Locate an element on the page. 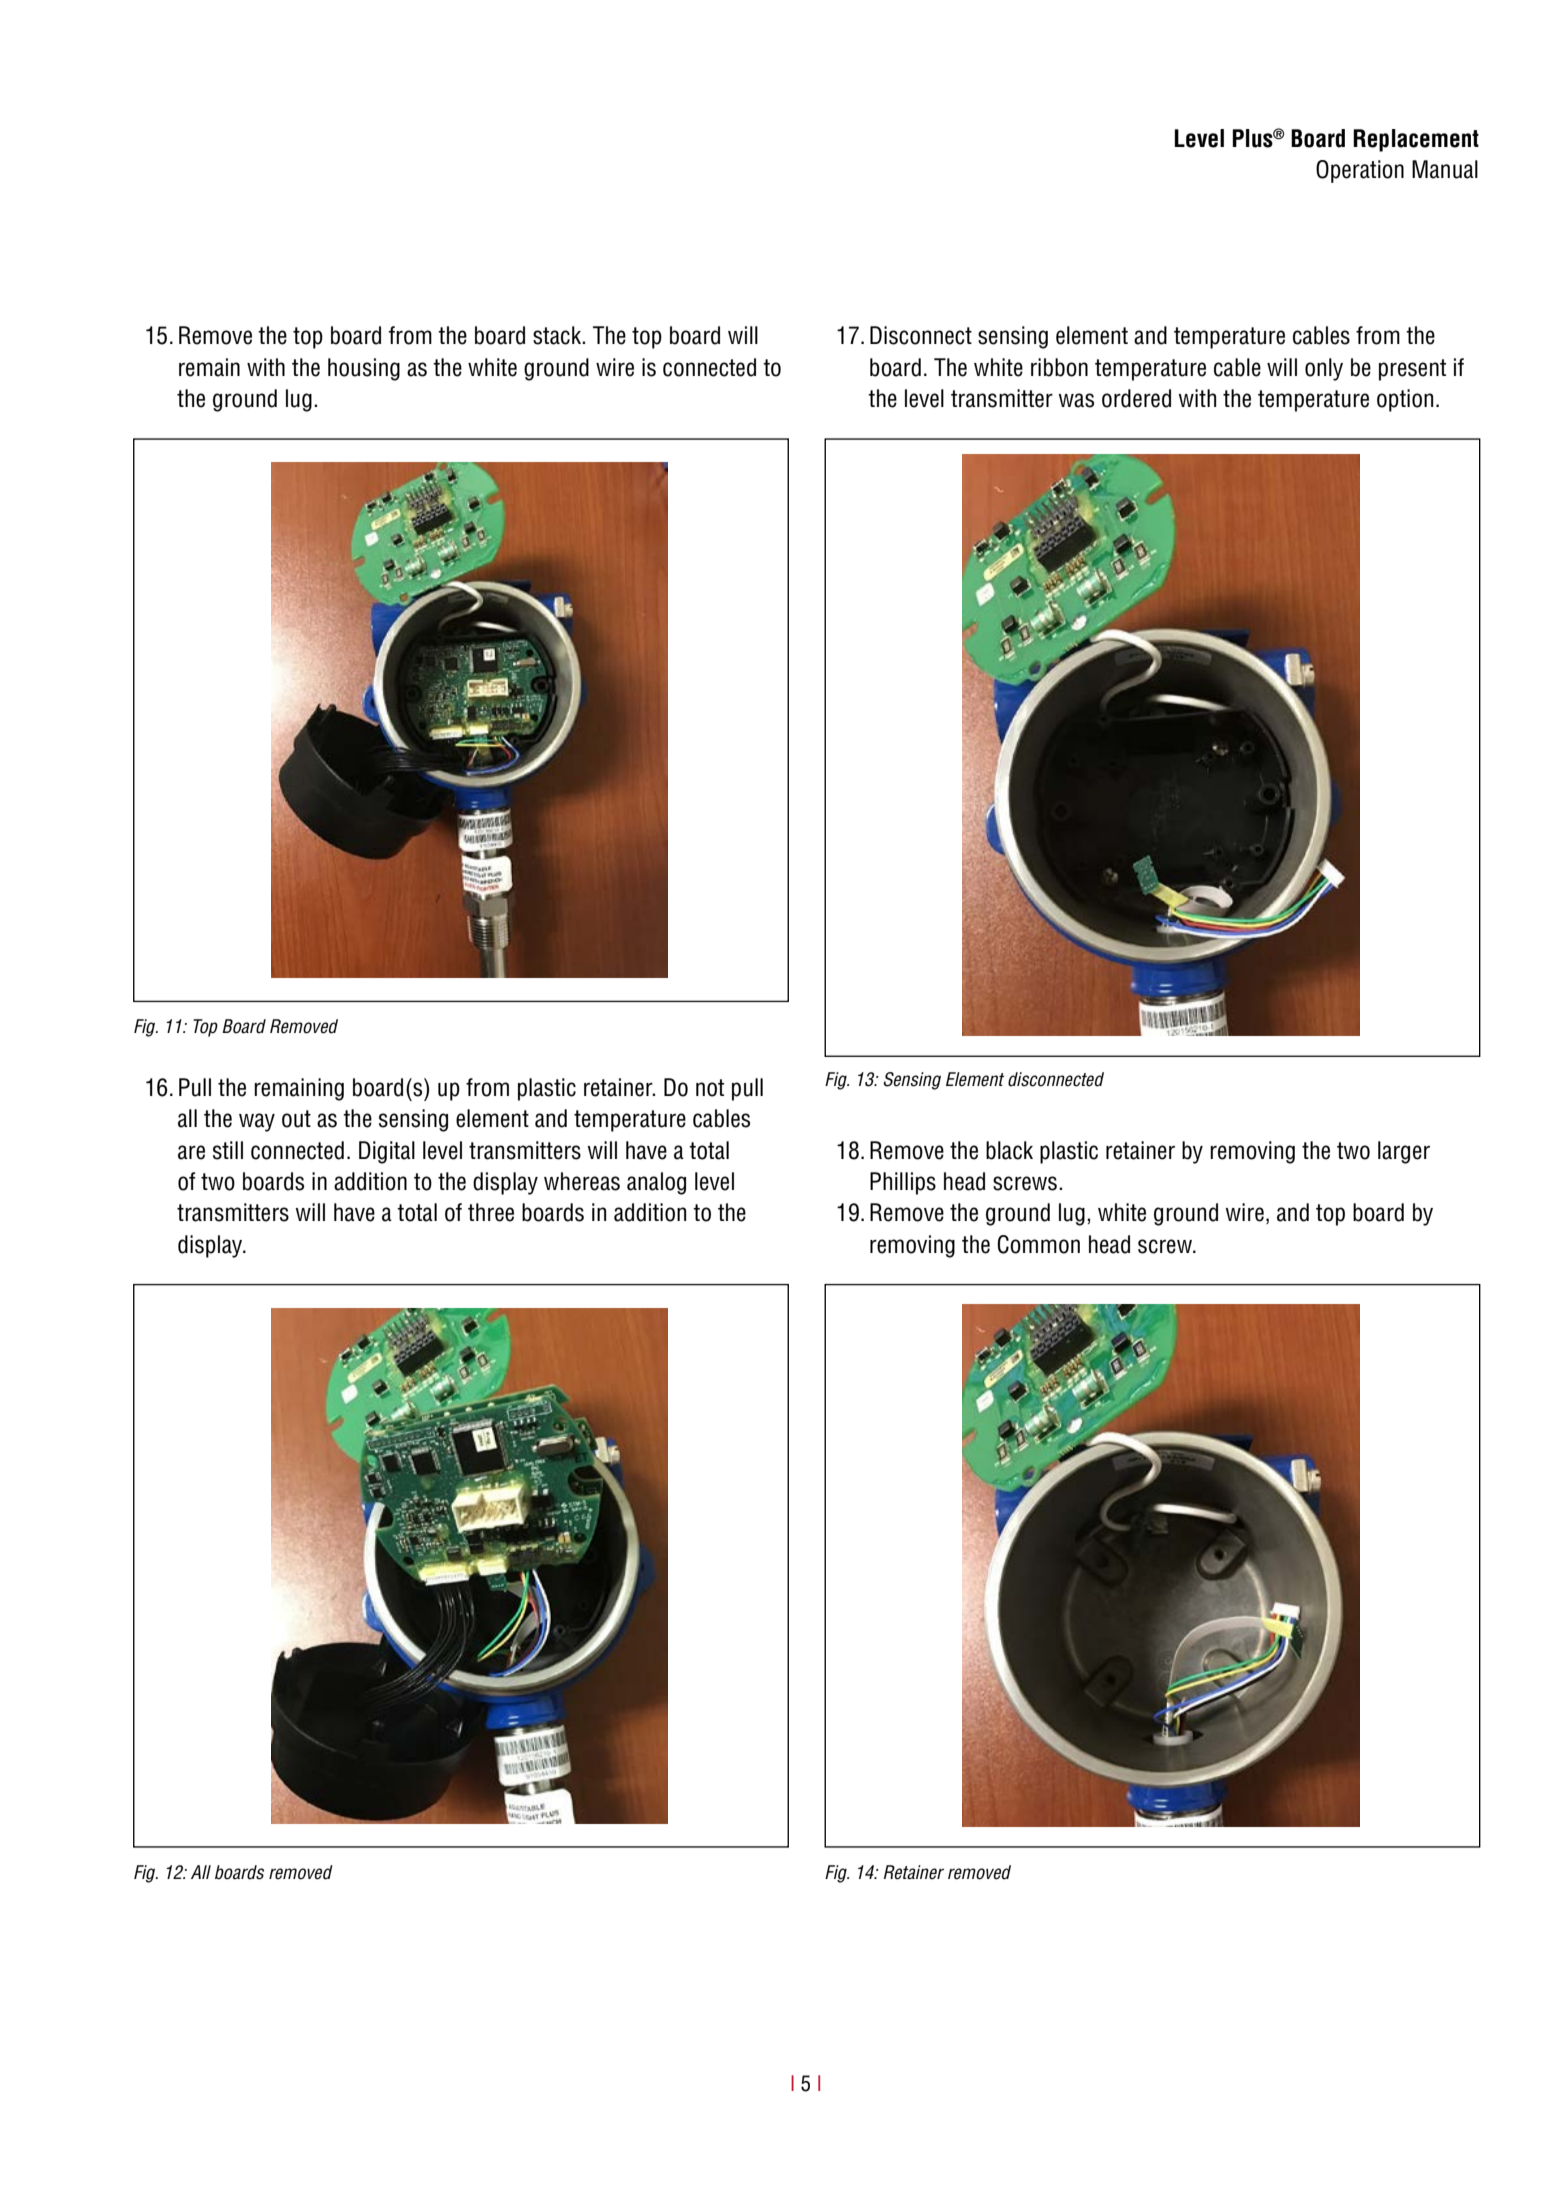 The height and width of the document is (2197, 1553). option is located at coordinates (1405, 400).
